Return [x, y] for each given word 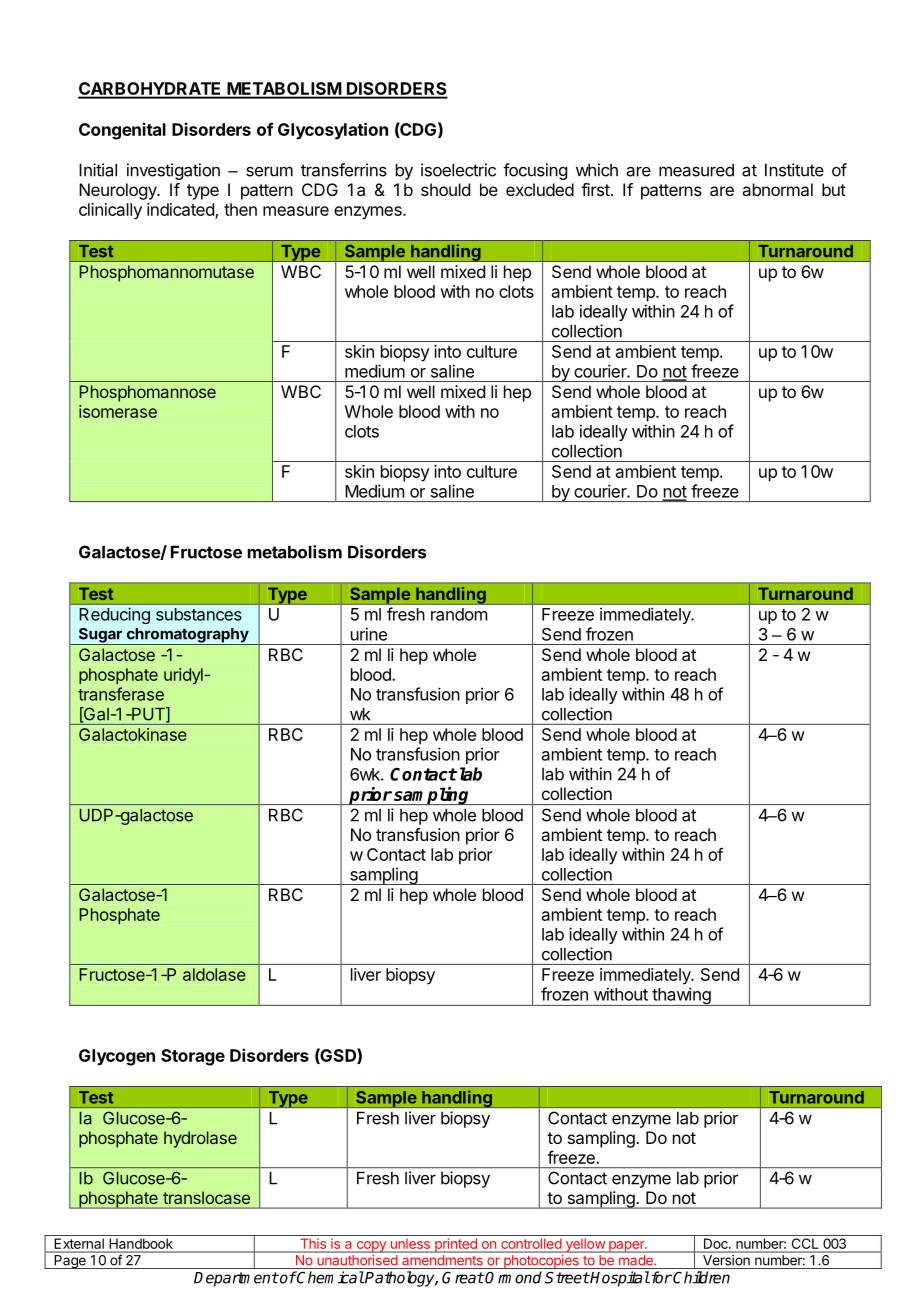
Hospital [619, 1279]
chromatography [187, 636]
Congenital [122, 131]
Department [236, 1279]
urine [369, 634]
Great [463, 1278]
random [459, 614]
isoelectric [458, 170]
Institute [794, 170]
